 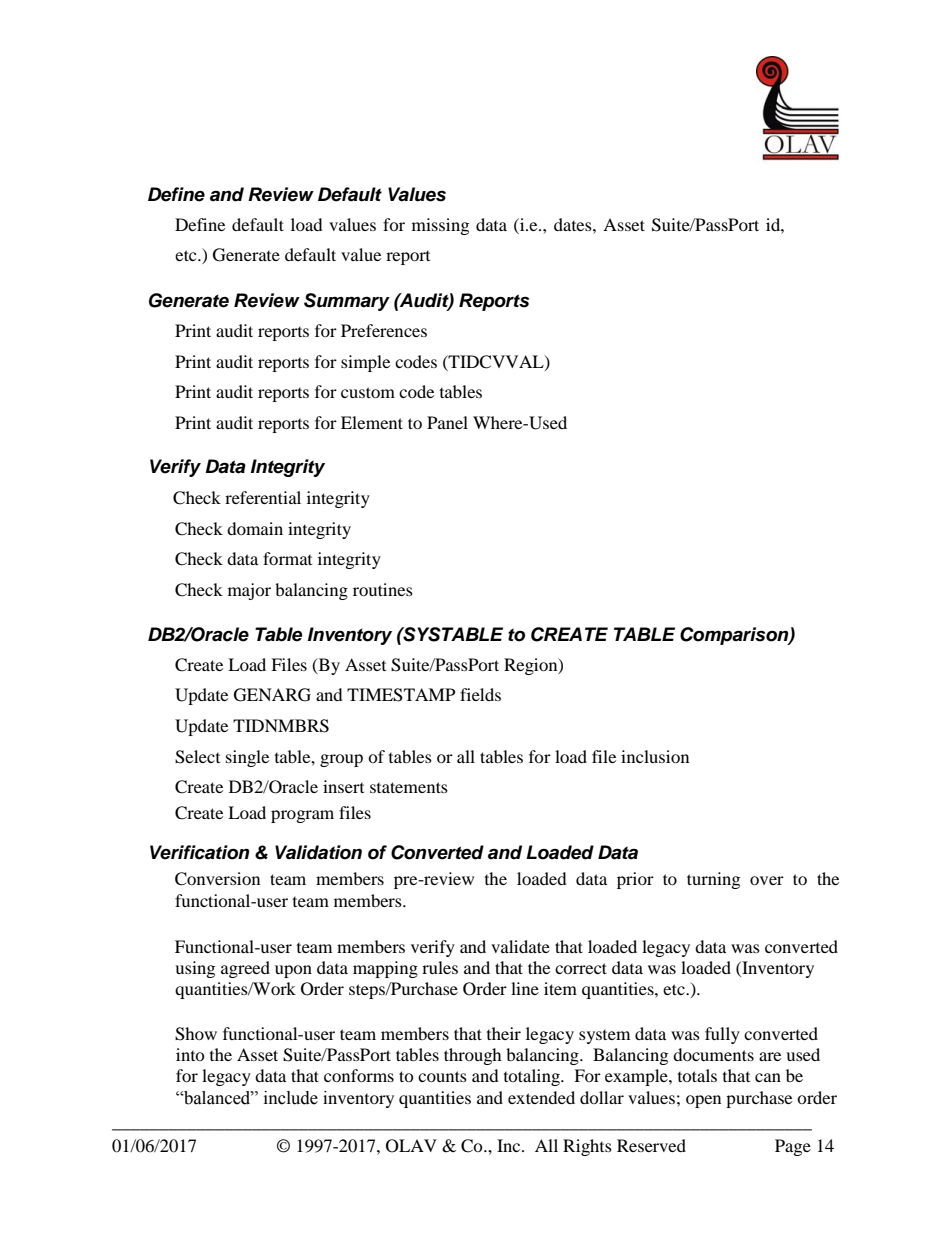 What do you see at coordinates (440, 226) in the screenshot?
I see `missing` at bounding box center [440, 226].
